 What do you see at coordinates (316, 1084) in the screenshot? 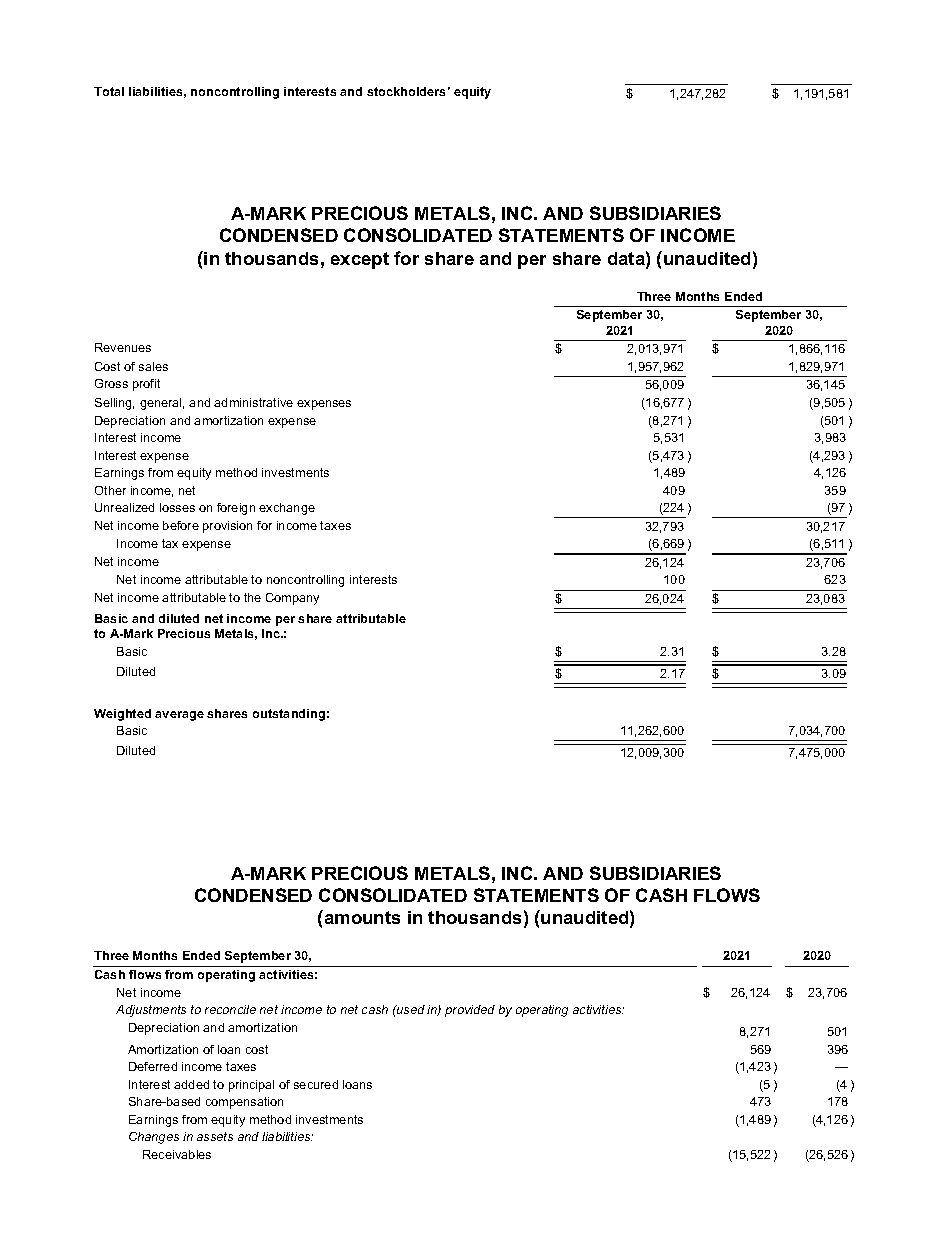
I see `secured` at bounding box center [316, 1084].
